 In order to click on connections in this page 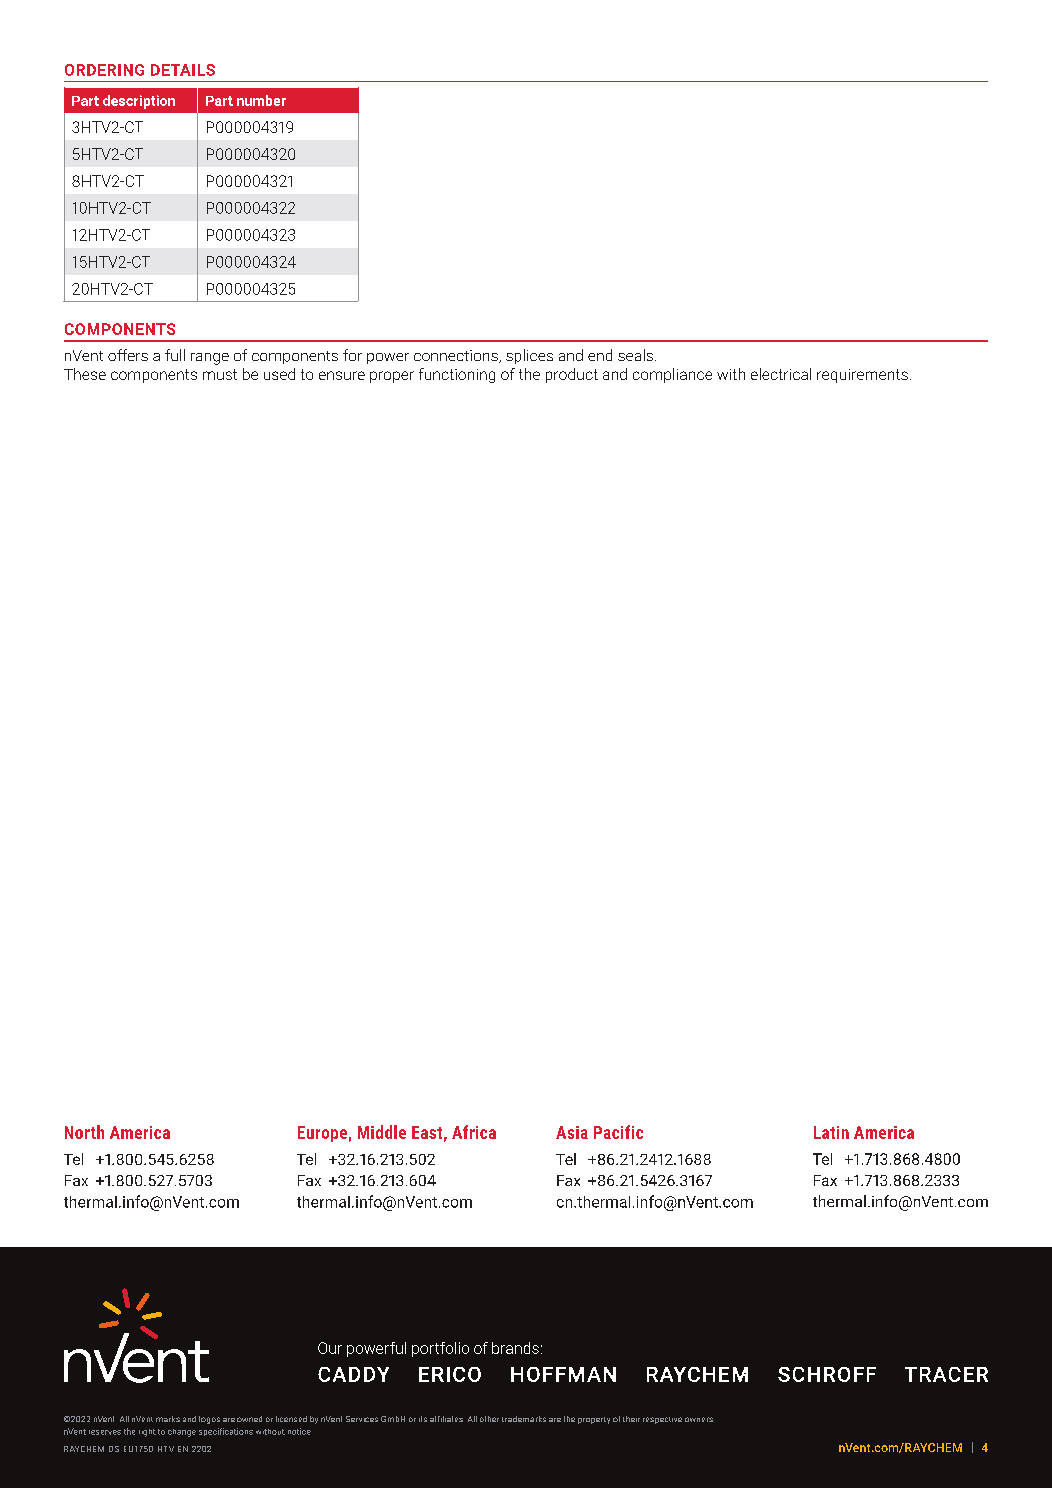, I will do `click(457, 356)`.
